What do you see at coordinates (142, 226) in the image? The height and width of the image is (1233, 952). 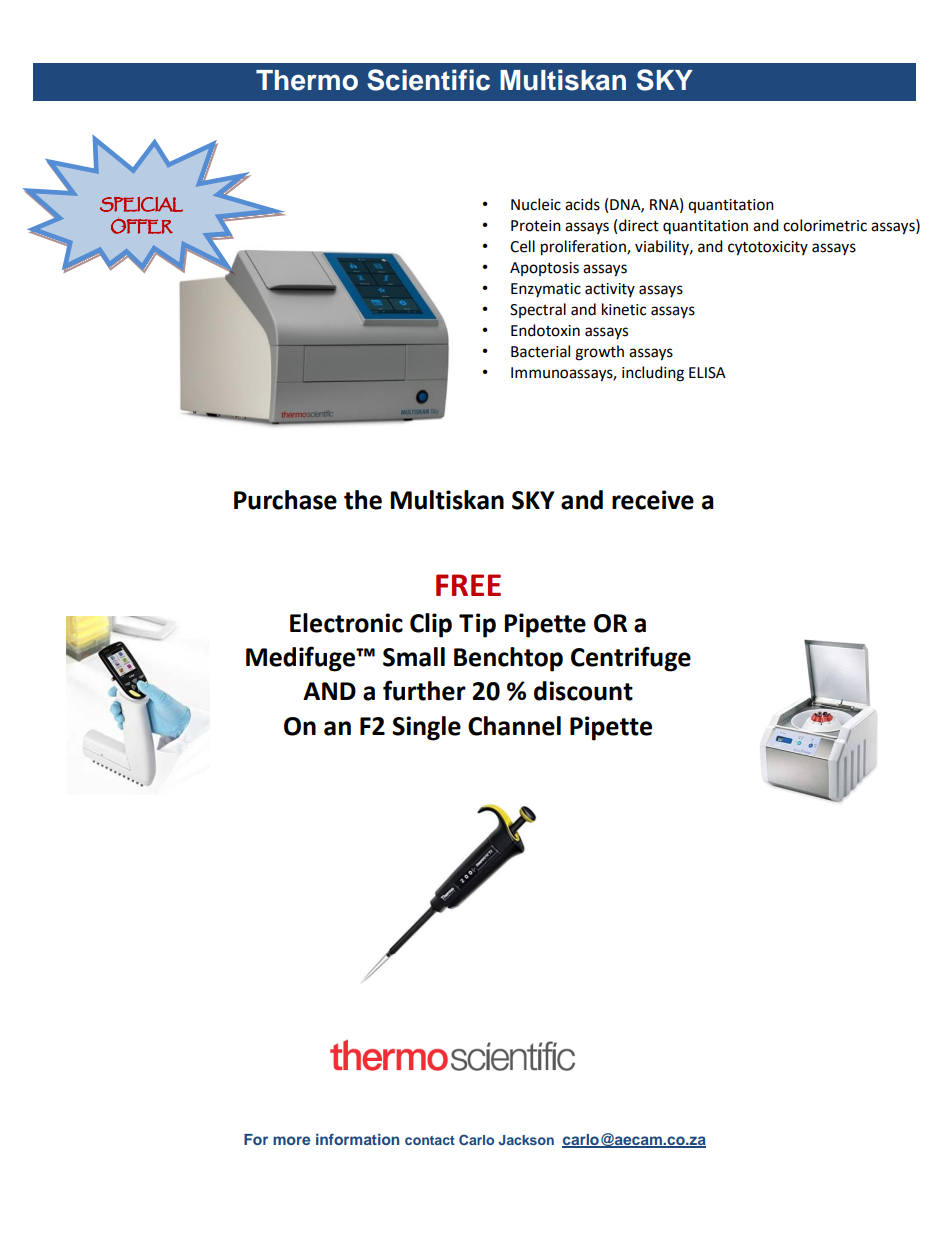 I see `OFFER` at bounding box center [142, 226].
